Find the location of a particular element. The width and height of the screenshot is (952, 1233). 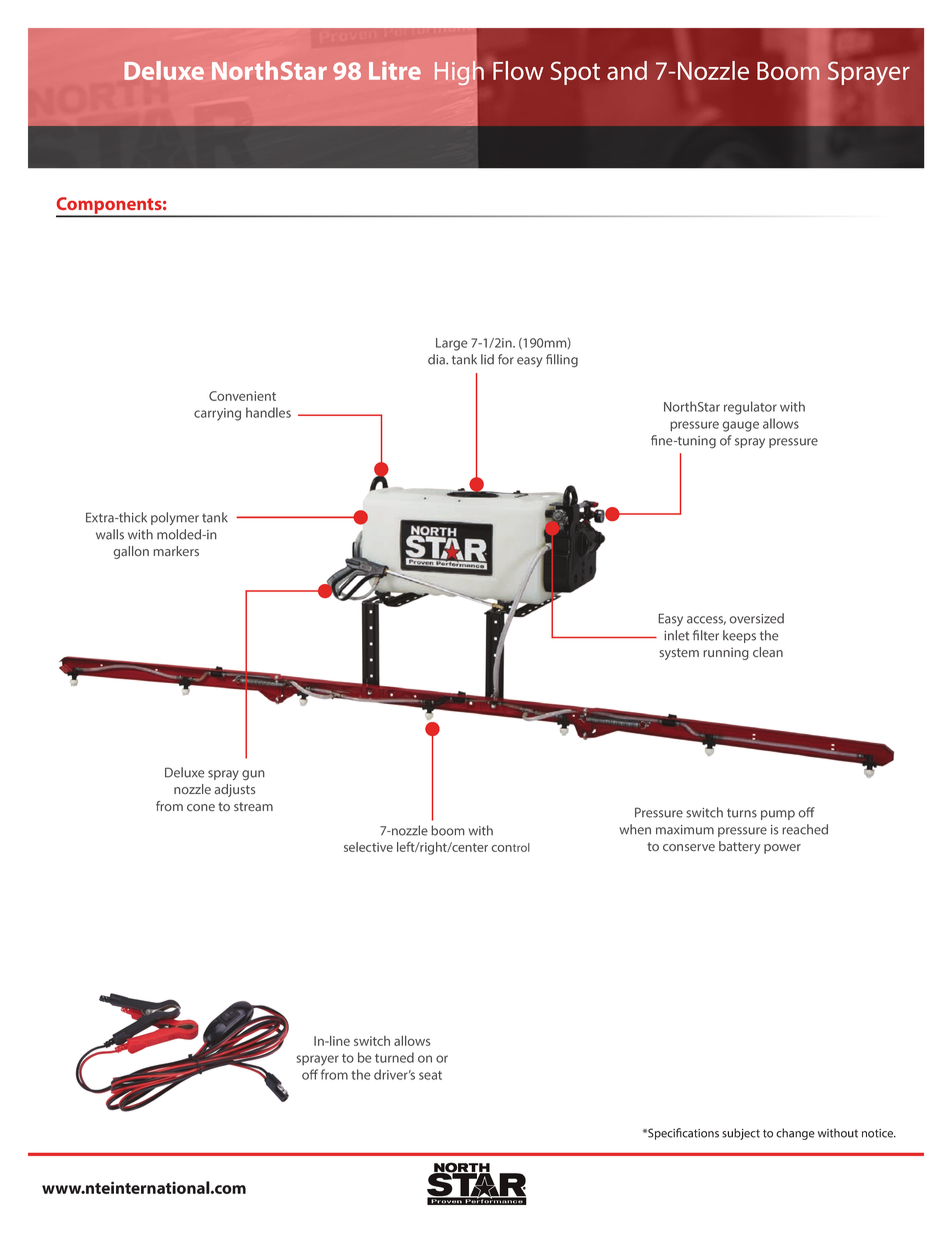

change is located at coordinates (795, 1134).
